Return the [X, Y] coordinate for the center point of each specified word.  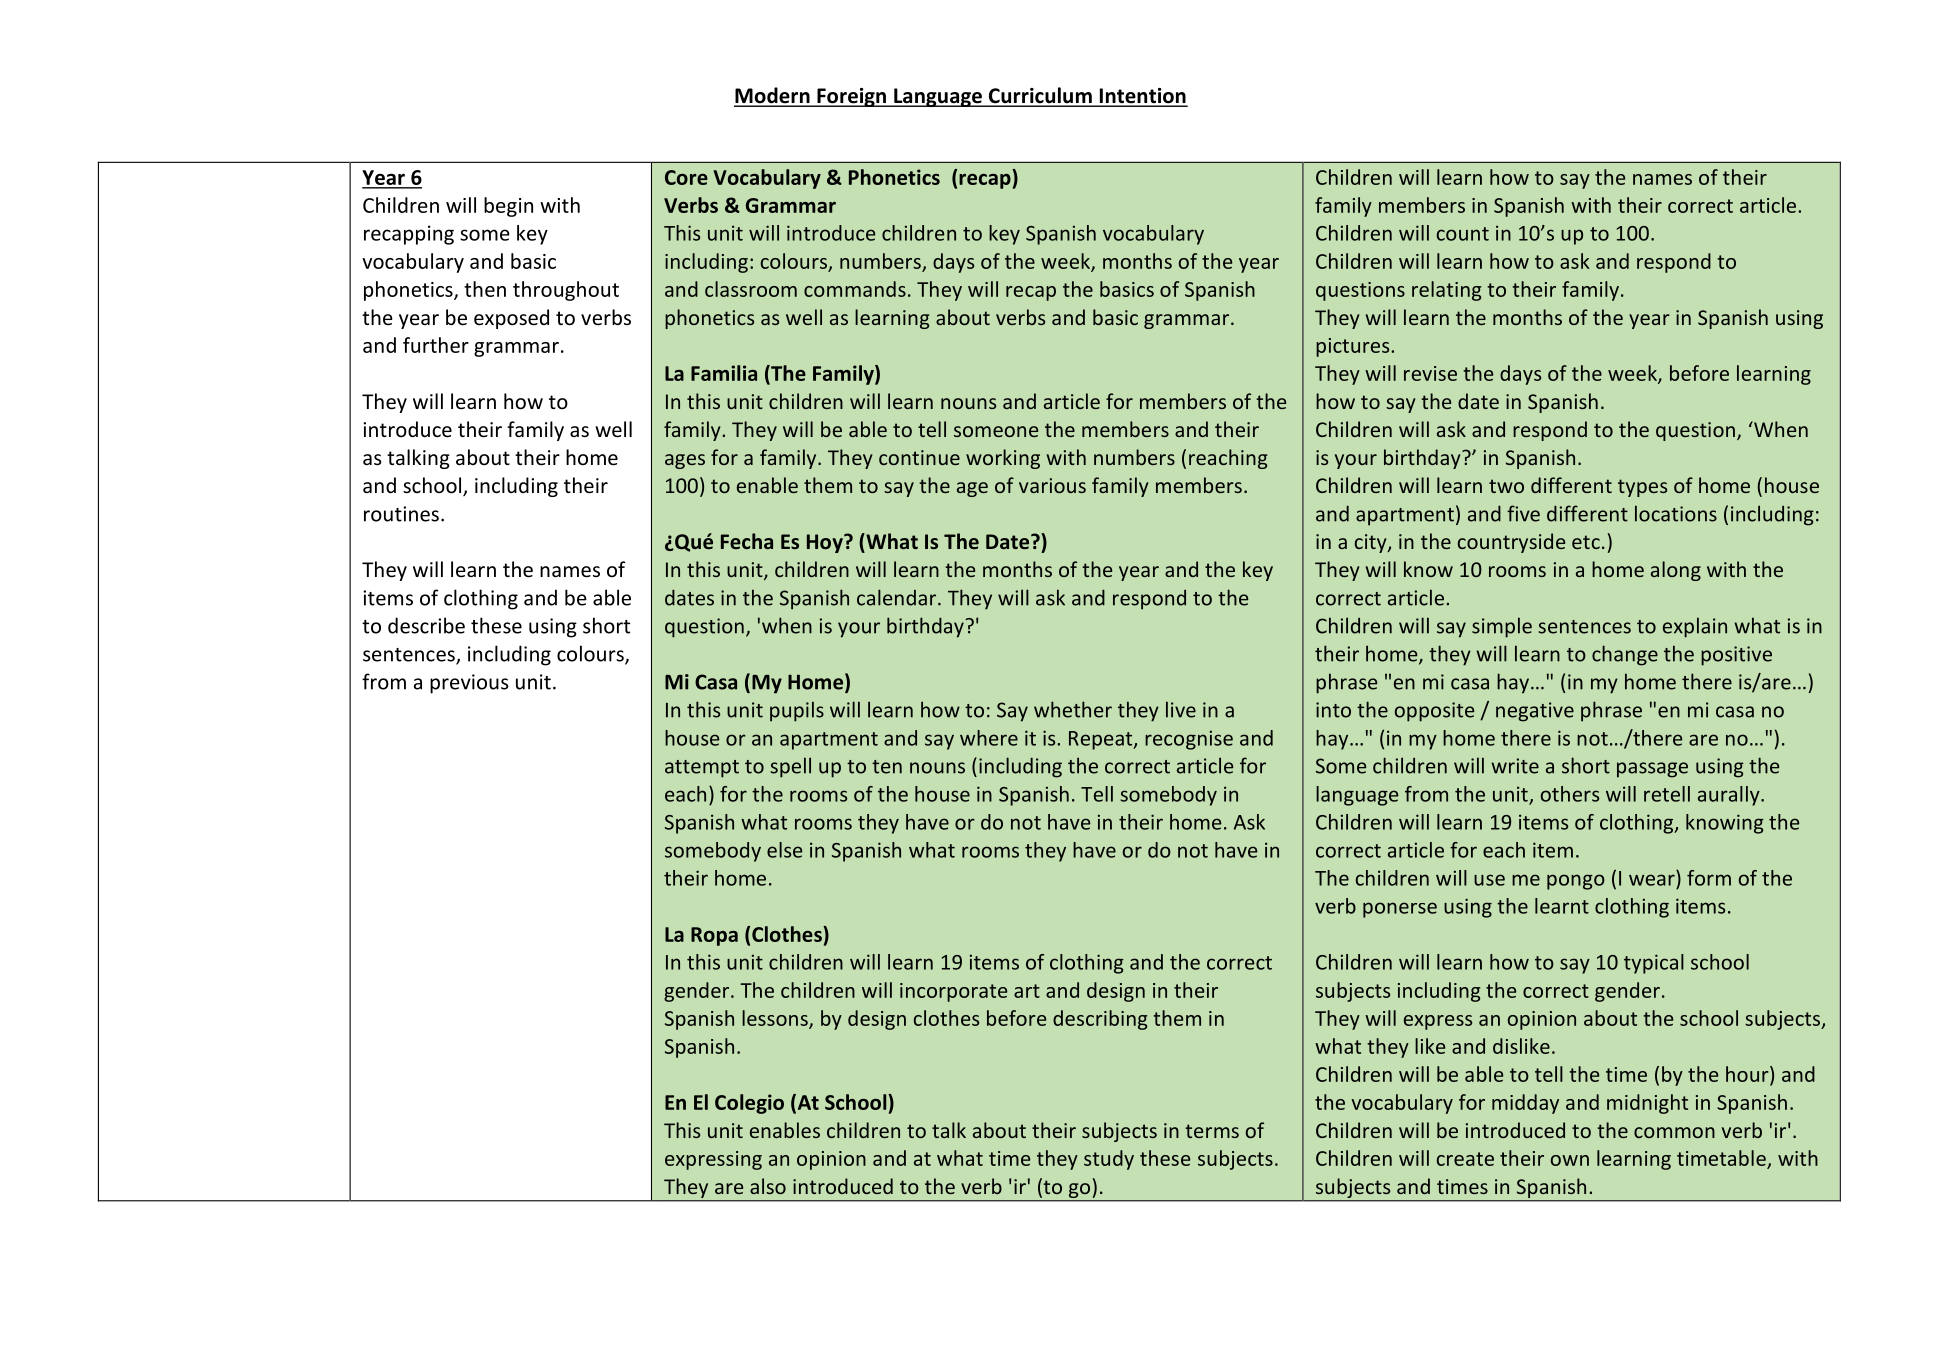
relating [1447, 291]
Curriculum [1040, 96]
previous [469, 684]
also [768, 1186]
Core [686, 177]
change [1625, 655]
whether [1073, 709]
